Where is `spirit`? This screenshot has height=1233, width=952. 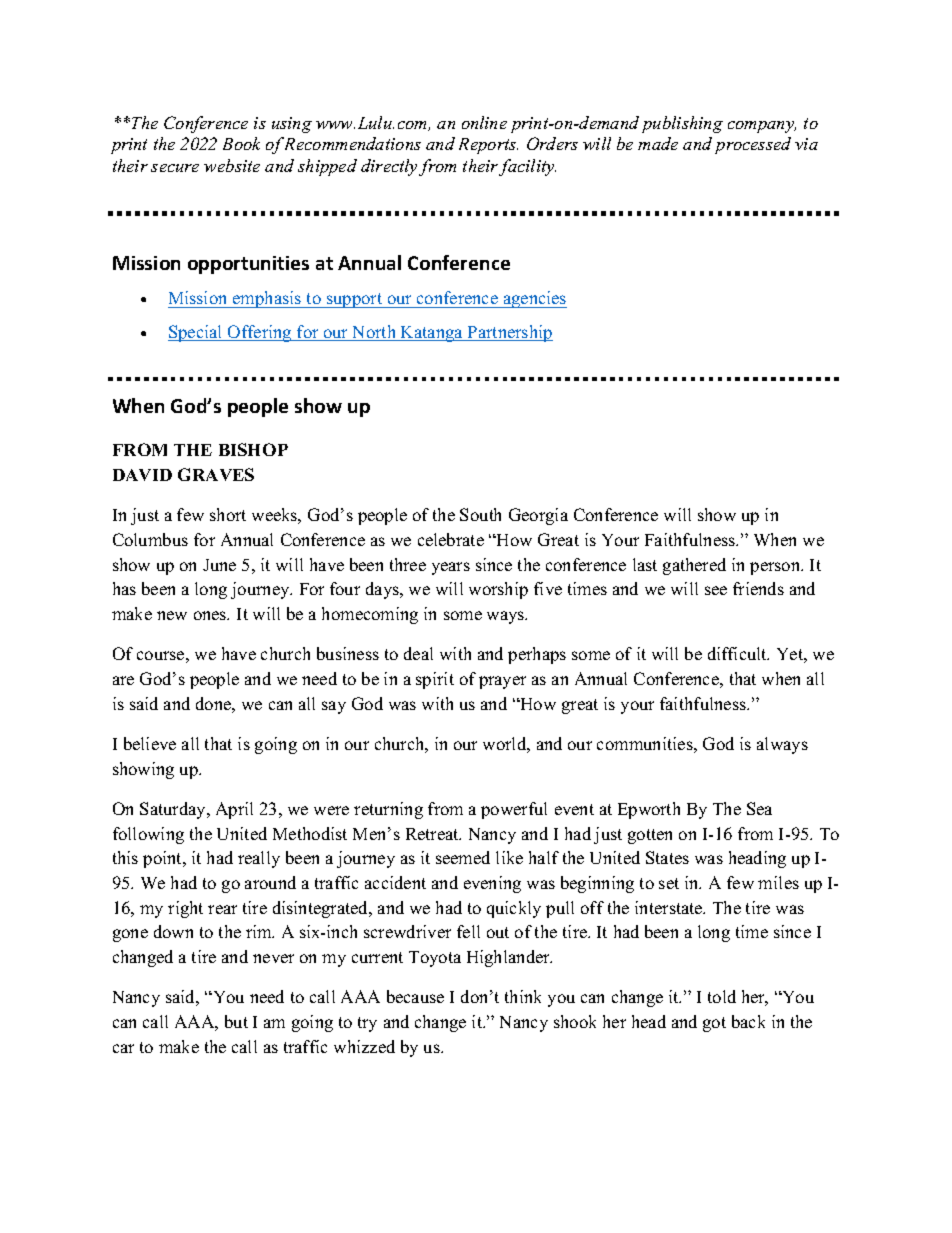 spirit is located at coordinates (435, 680).
